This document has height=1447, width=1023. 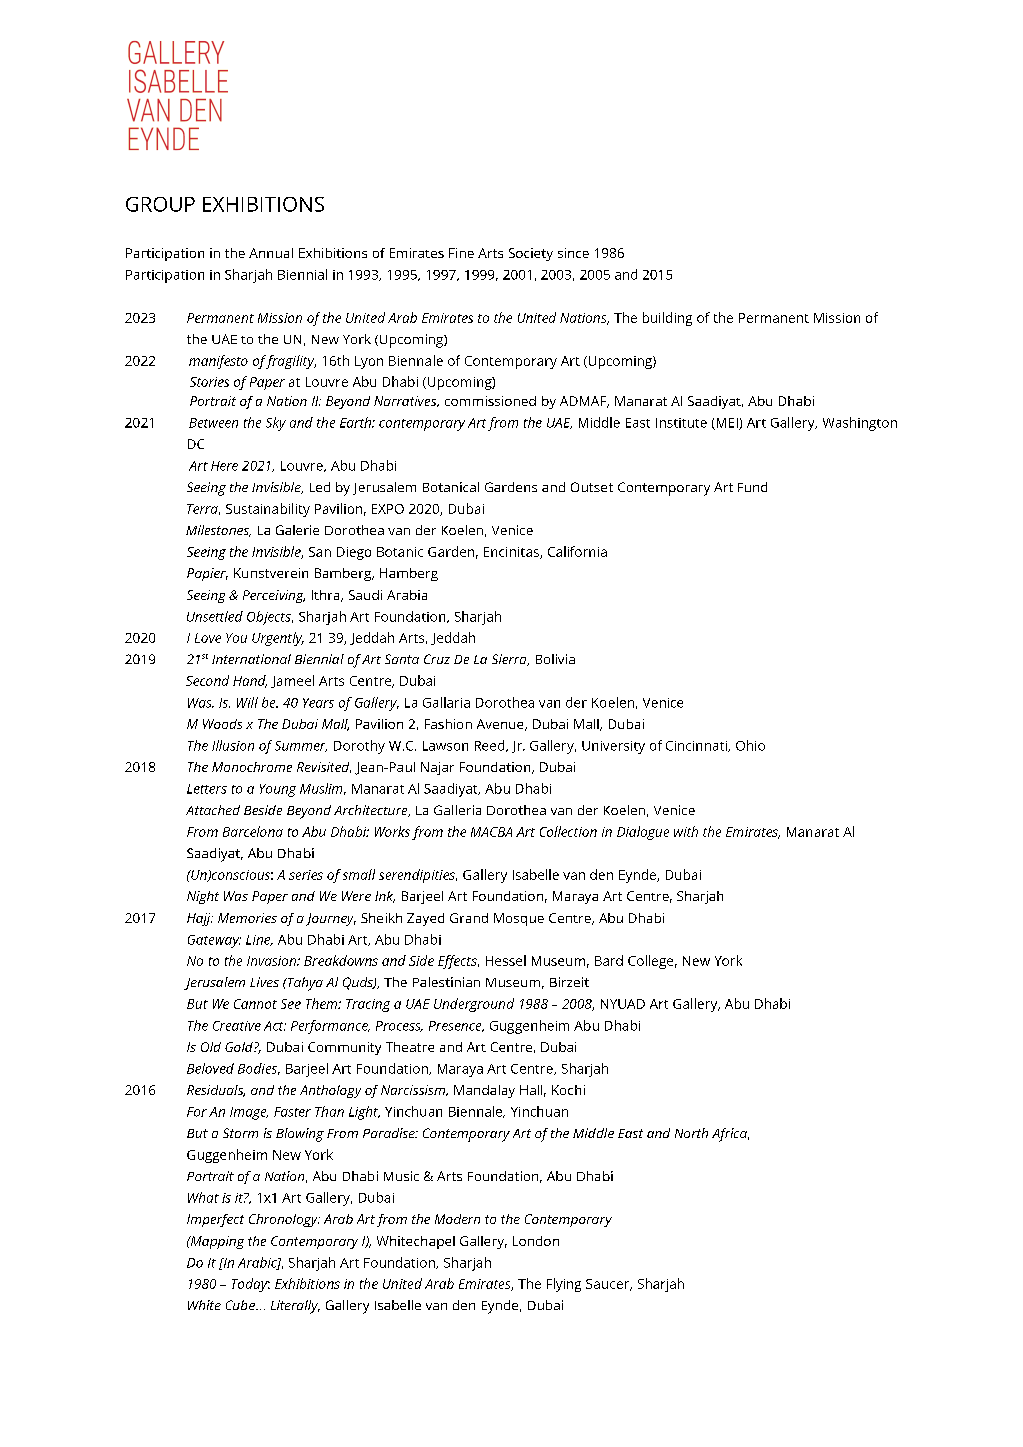 I want to click on Annual, so click(x=271, y=253).
